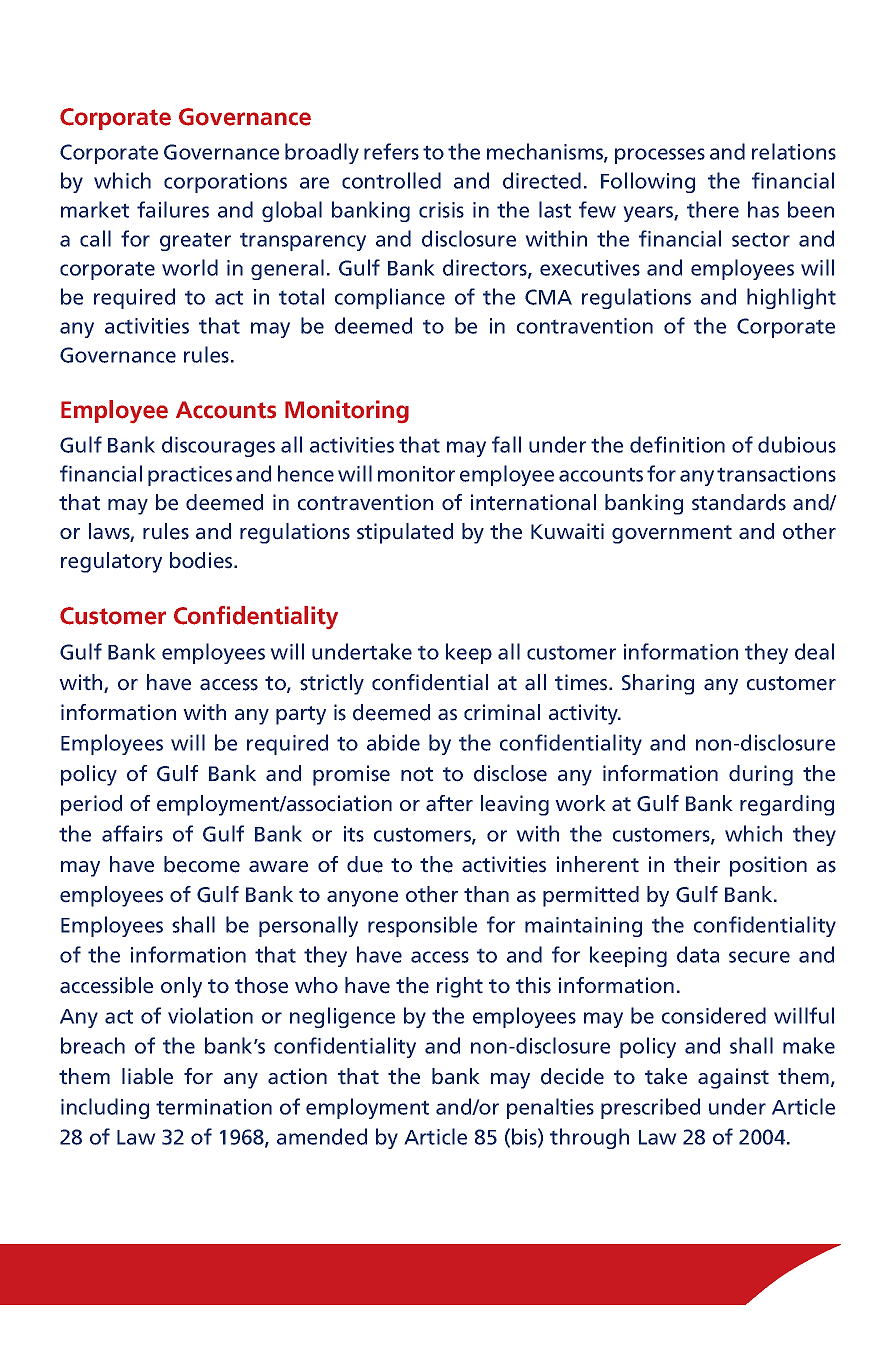 Image resolution: width=896 pixels, height=1345 pixels. I want to click on crisis, so click(441, 210).
